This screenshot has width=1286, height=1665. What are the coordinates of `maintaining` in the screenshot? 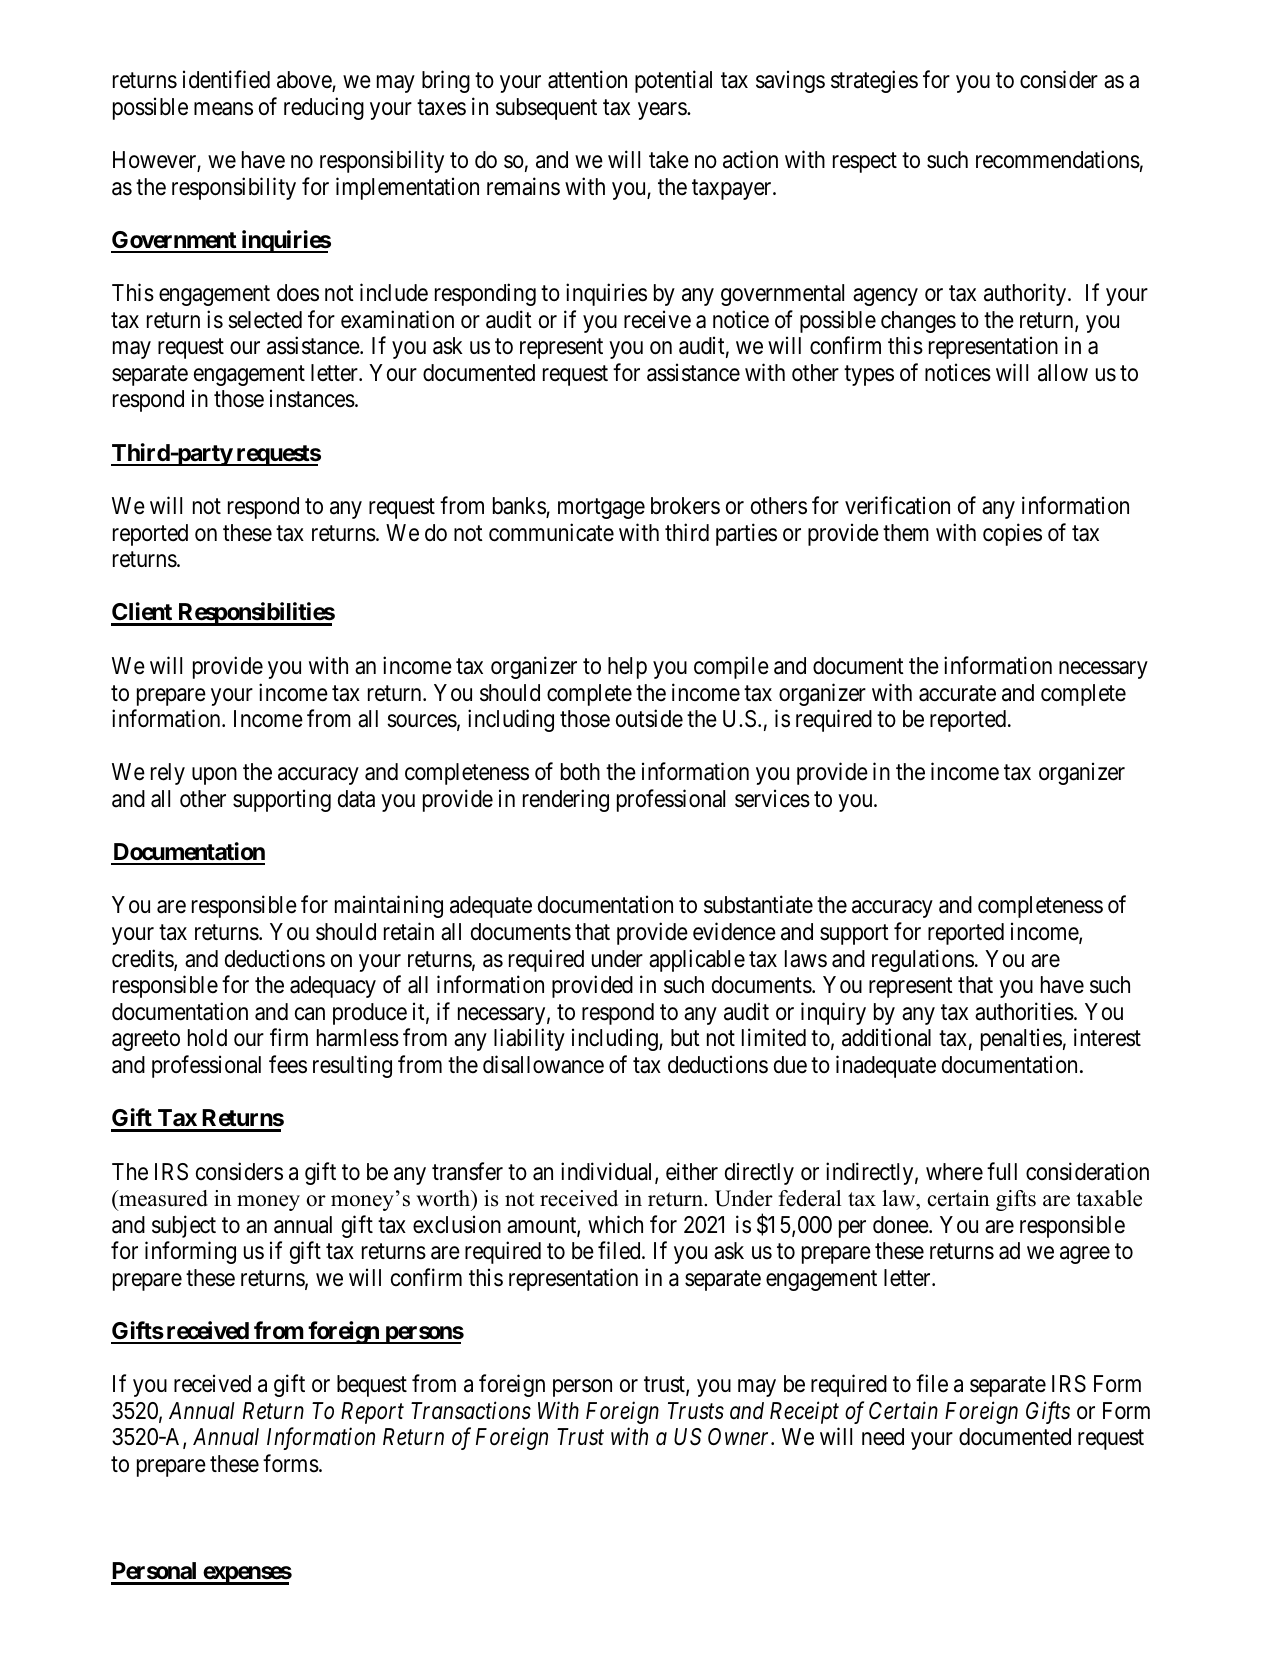 It's located at (389, 907).
